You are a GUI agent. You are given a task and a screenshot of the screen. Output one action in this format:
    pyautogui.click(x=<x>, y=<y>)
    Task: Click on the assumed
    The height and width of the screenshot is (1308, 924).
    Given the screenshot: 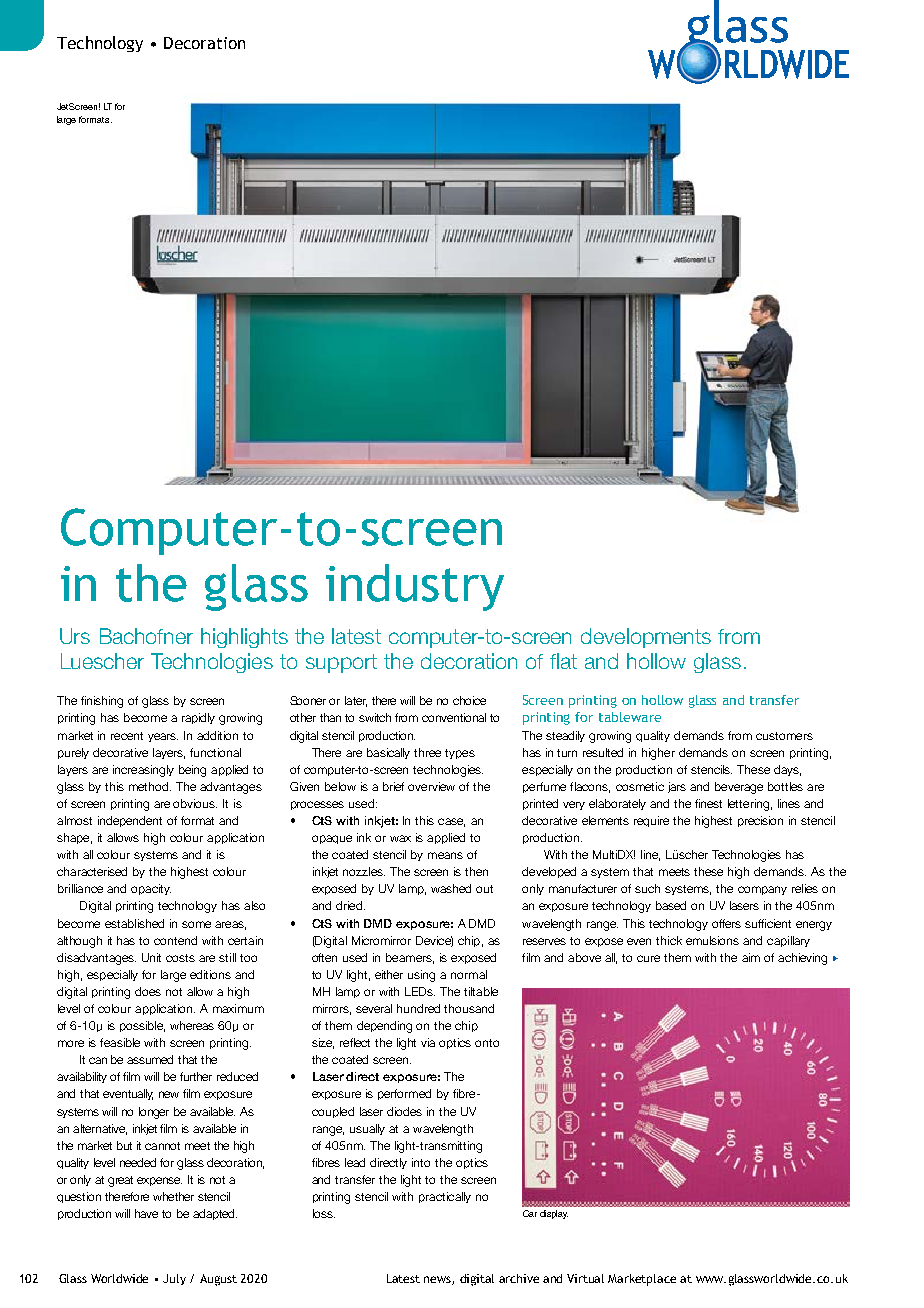 What is the action you would take?
    pyautogui.click(x=150, y=1059)
